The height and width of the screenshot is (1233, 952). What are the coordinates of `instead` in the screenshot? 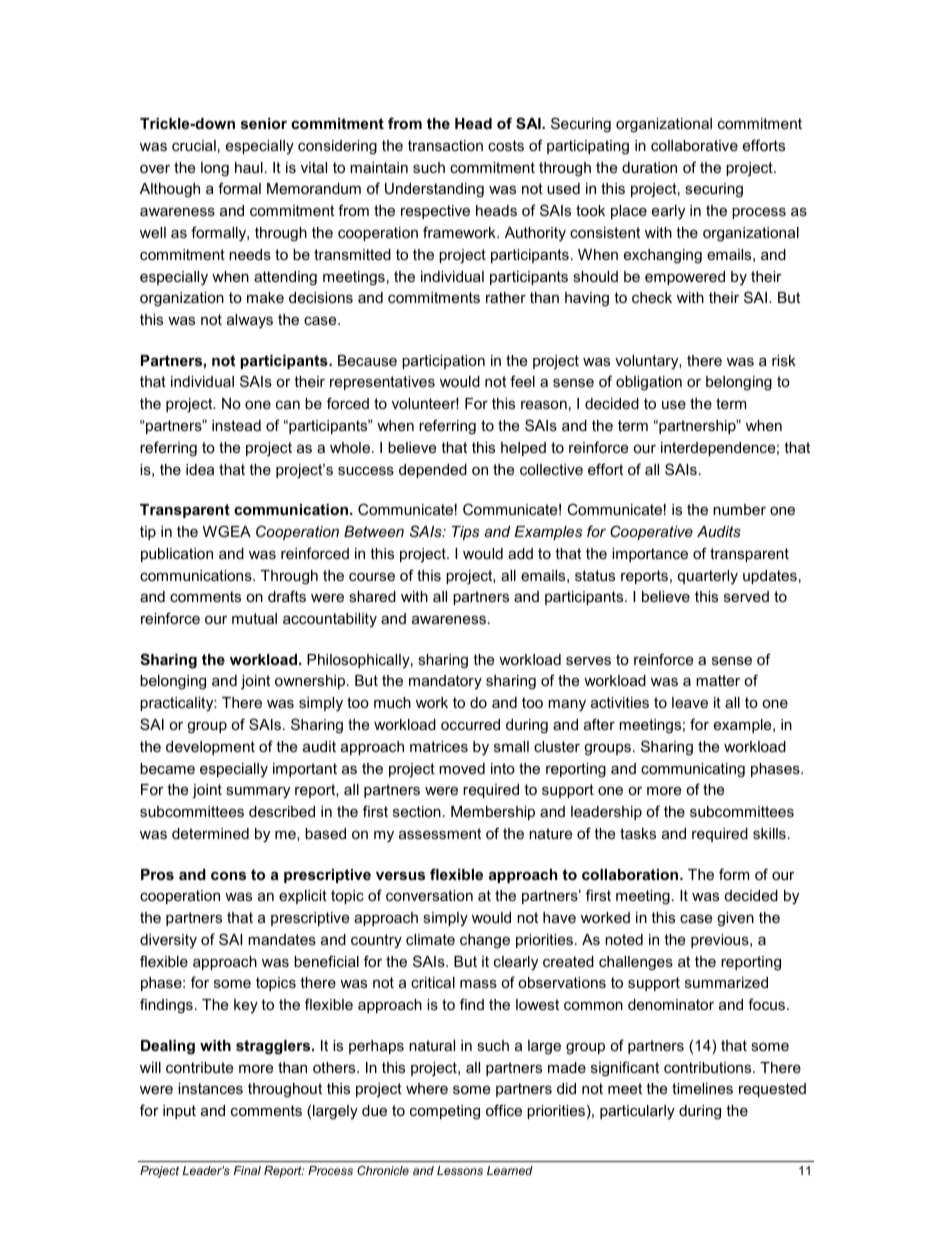 It's located at (236, 425).
